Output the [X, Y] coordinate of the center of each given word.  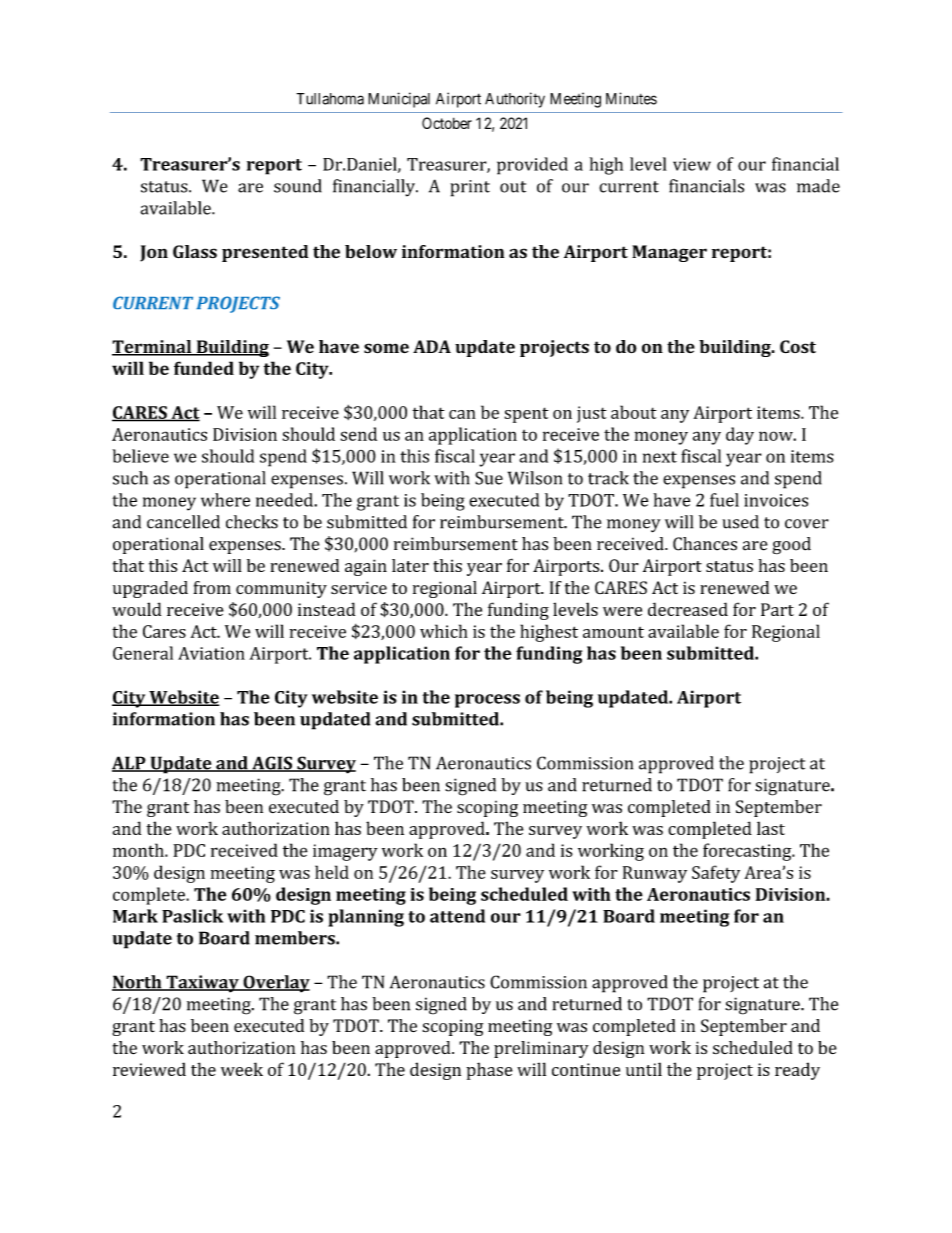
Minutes [631, 98]
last [771, 828]
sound [298, 186]
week [242, 1069]
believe [140, 456]
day [740, 436]
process [487, 701]
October [447, 123]
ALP [130, 764]
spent [526, 415]
